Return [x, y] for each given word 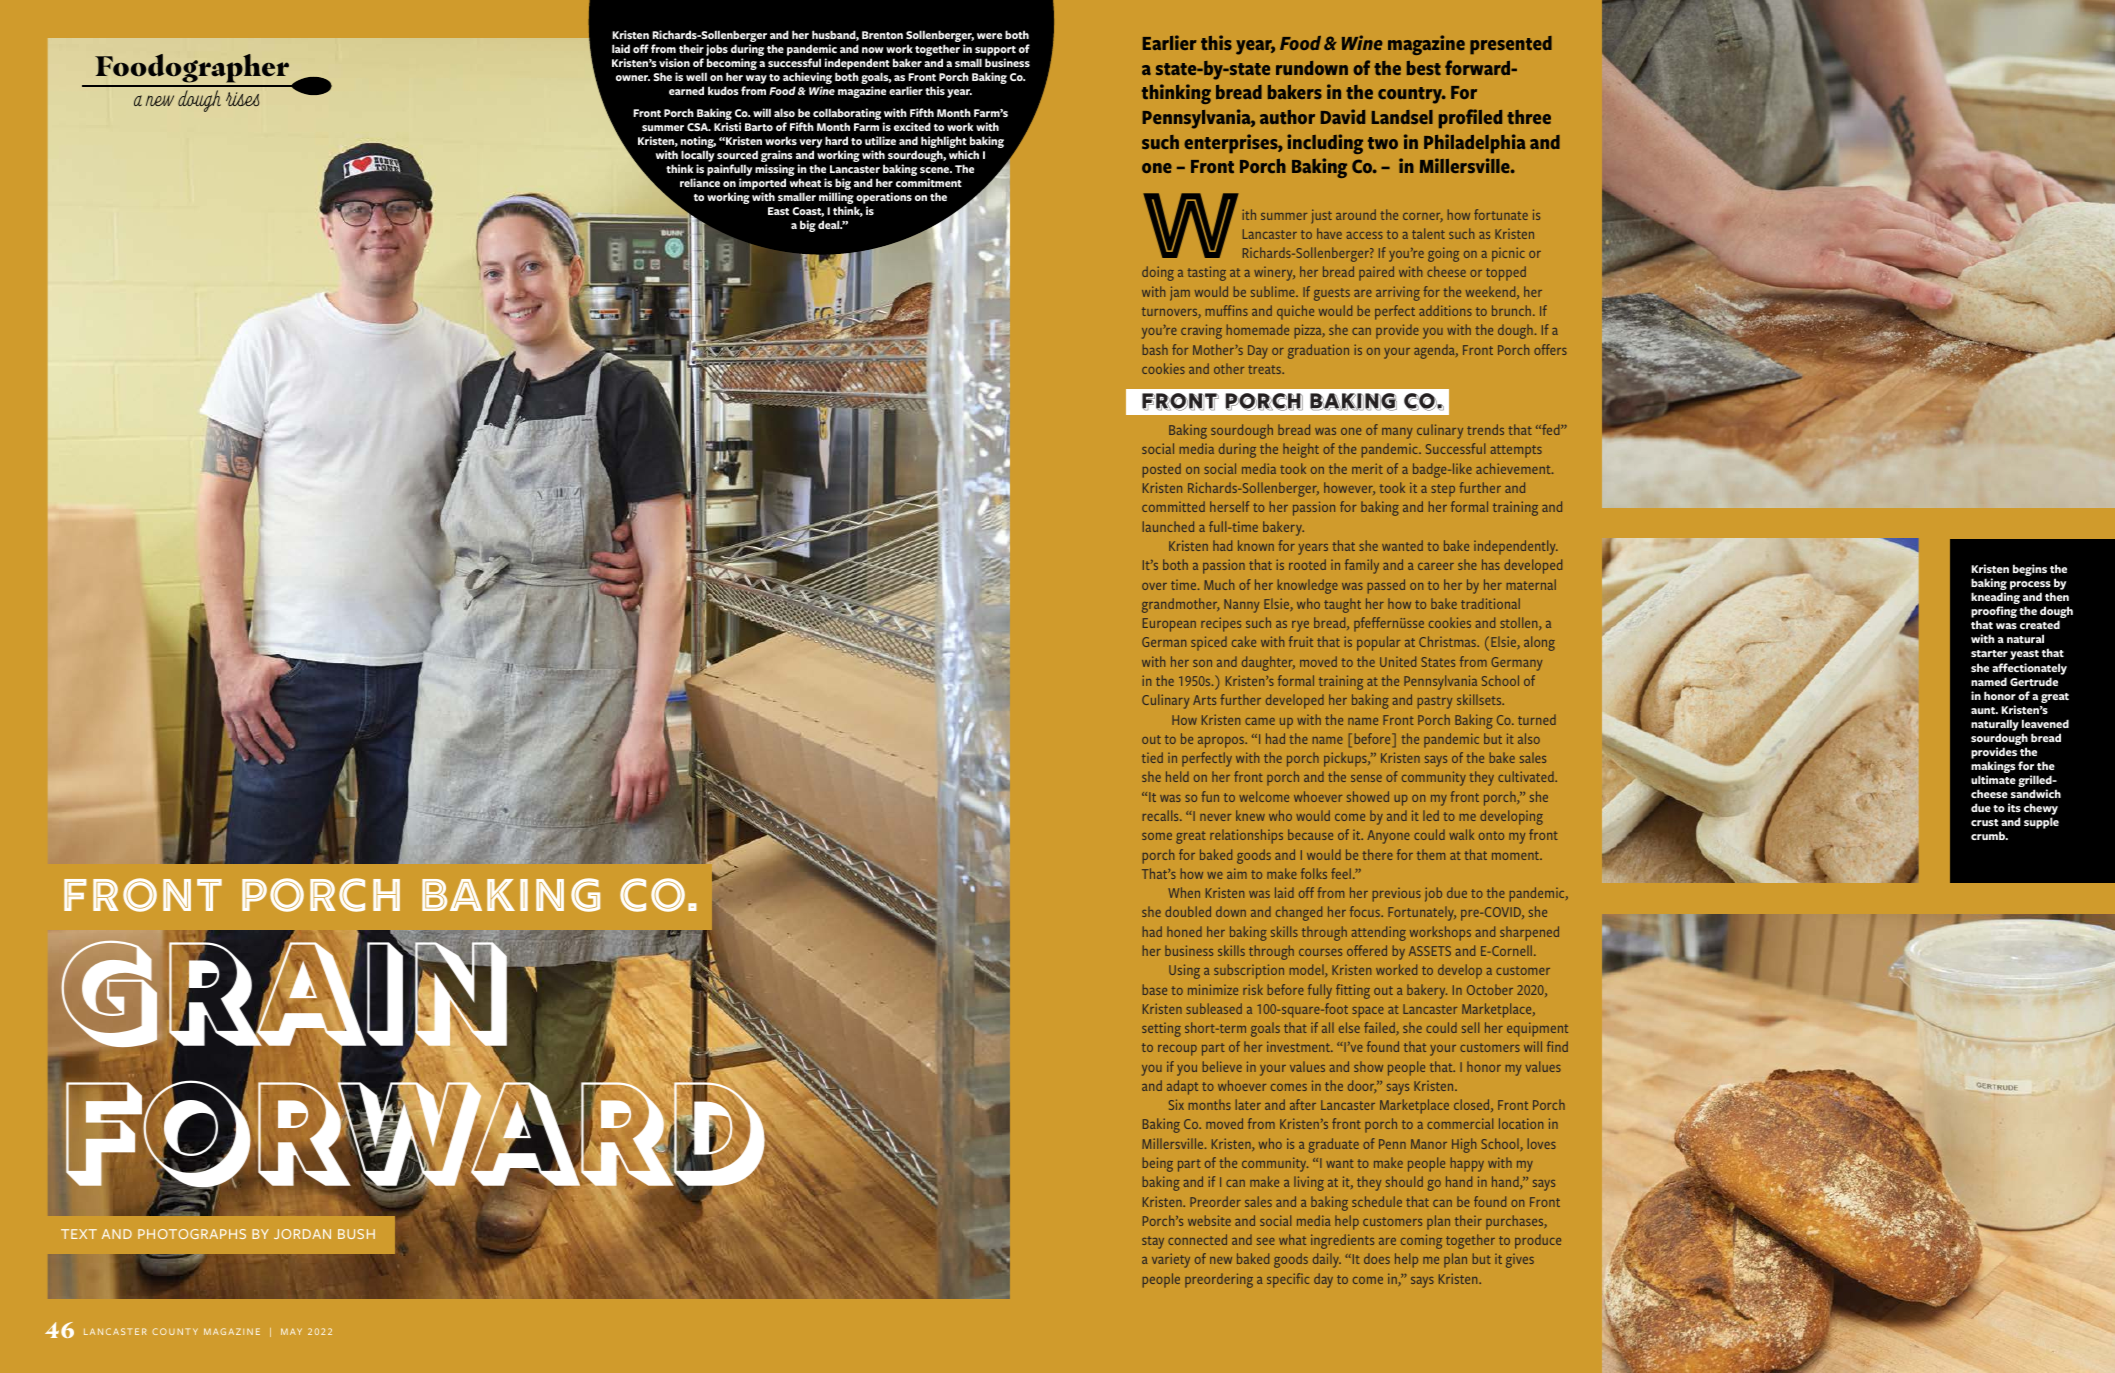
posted [1162, 470]
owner [633, 78]
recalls [1162, 815]
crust [1985, 822]
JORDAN [302, 1234]
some [1157, 836]
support [995, 51]
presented [1511, 45]
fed [1551, 429]
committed [1173, 506]
